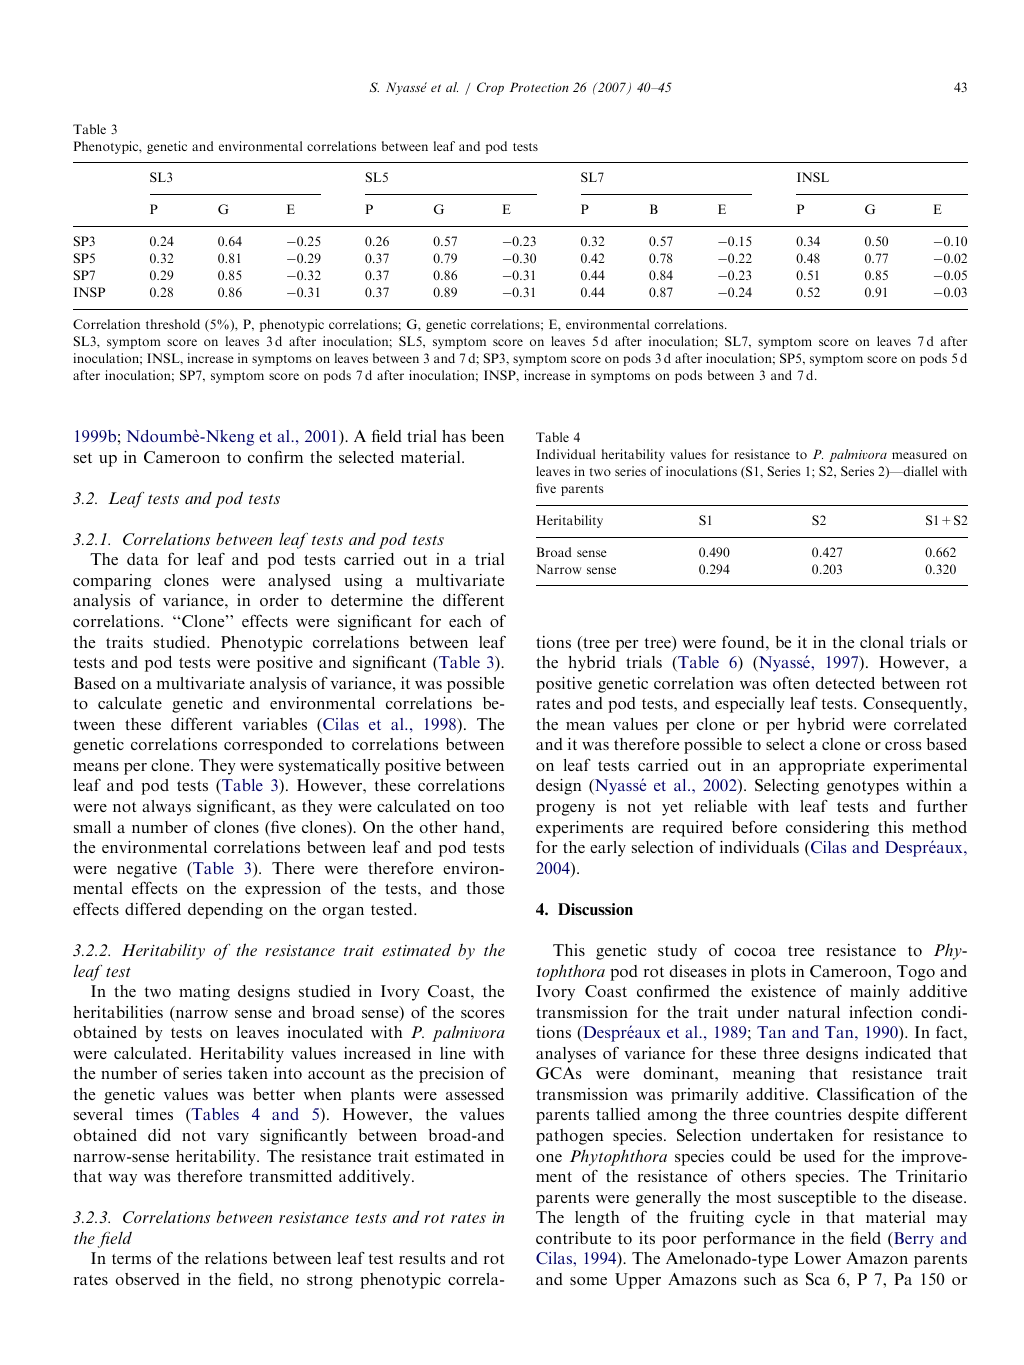 Image resolution: width=1024 pixels, height=1365 pixels. I want to click on Crop, so click(490, 88).
